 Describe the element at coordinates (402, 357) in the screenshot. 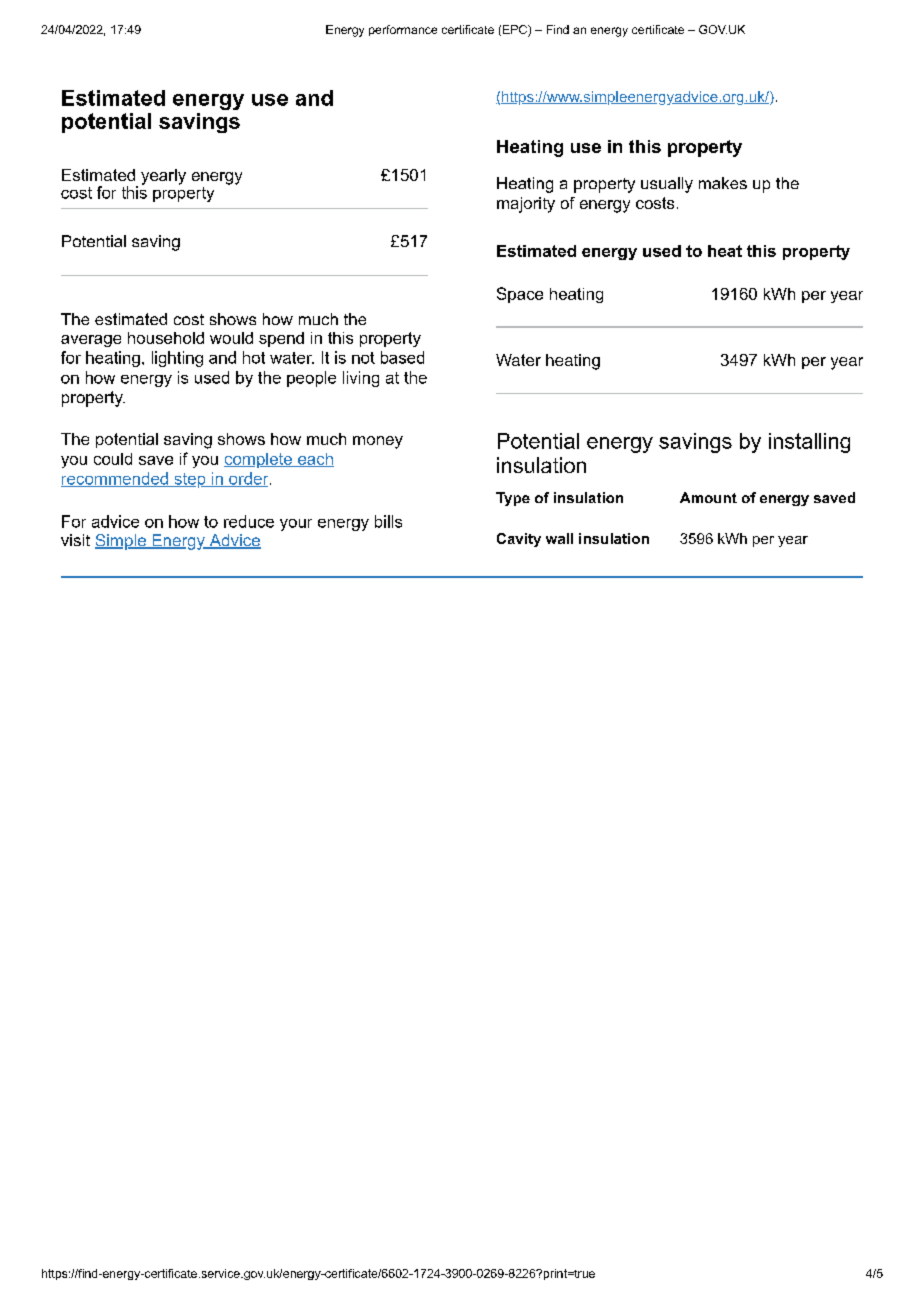

I see `based` at that location.
